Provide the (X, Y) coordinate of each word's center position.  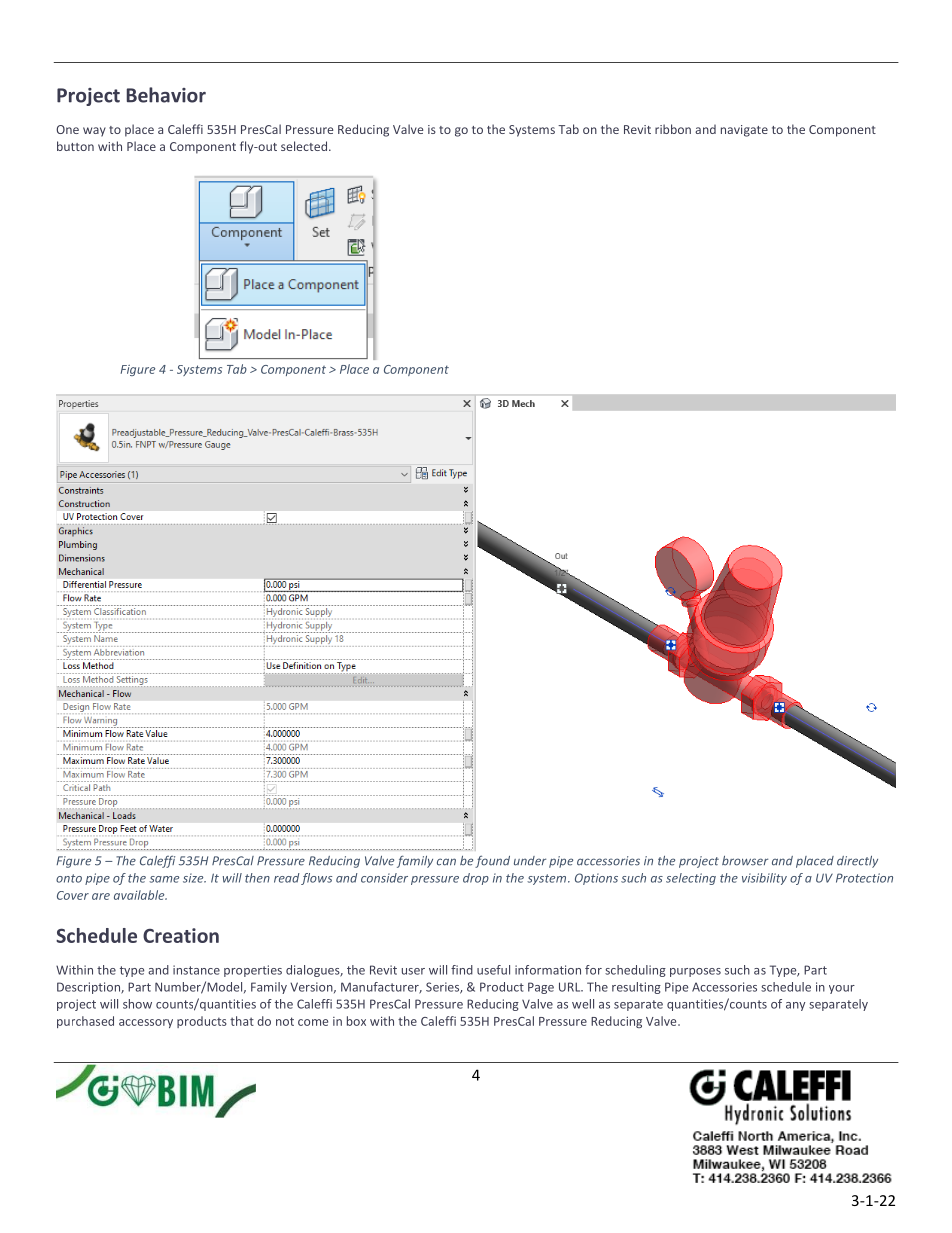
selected (304, 146)
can (446, 862)
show (137, 1004)
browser (745, 861)
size (194, 878)
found (492, 861)
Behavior (166, 95)
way (94, 132)
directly (857, 862)
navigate (744, 131)
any (795, 1006)
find (462, 970)
